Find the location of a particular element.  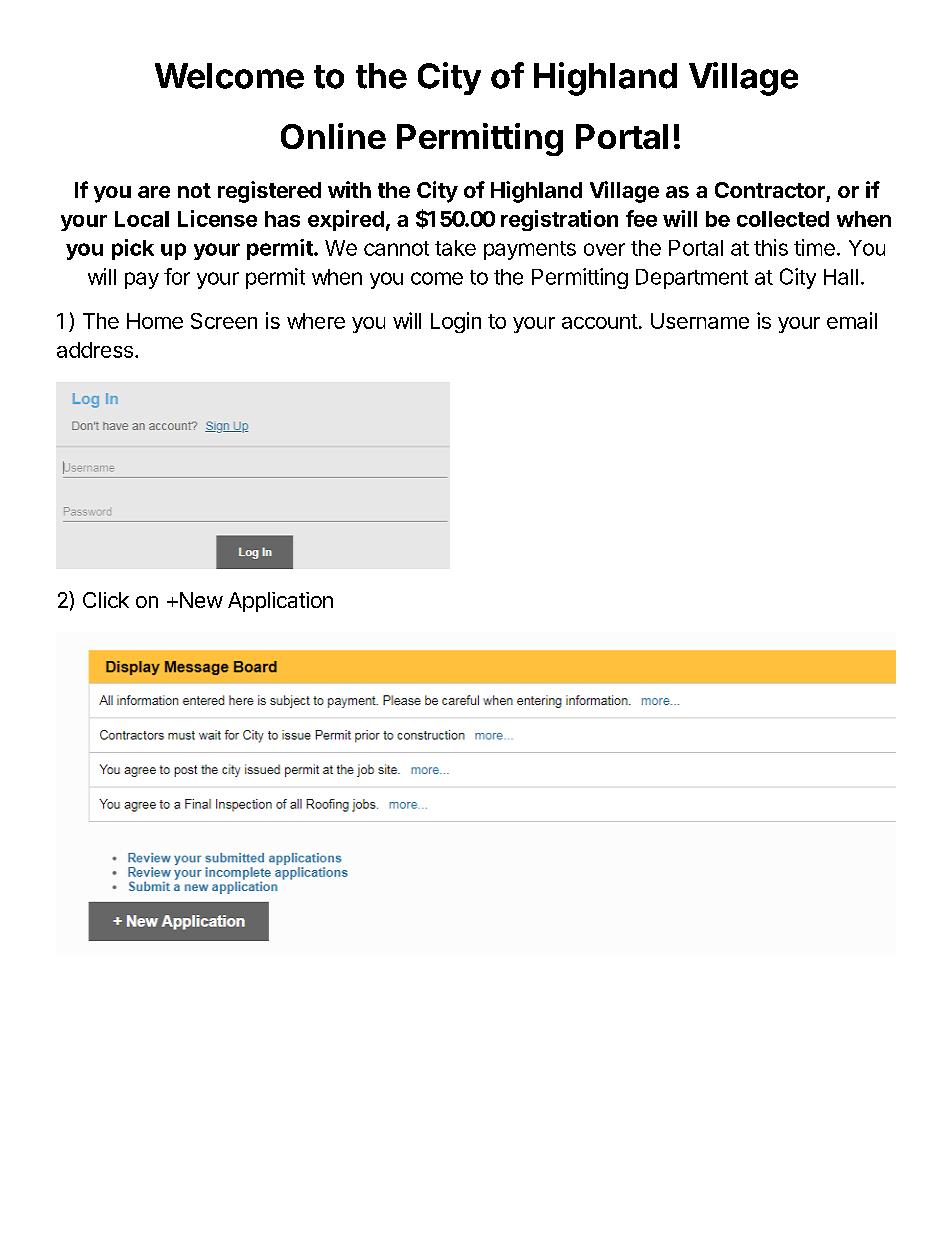

New is located at coordinates (200, 600).
